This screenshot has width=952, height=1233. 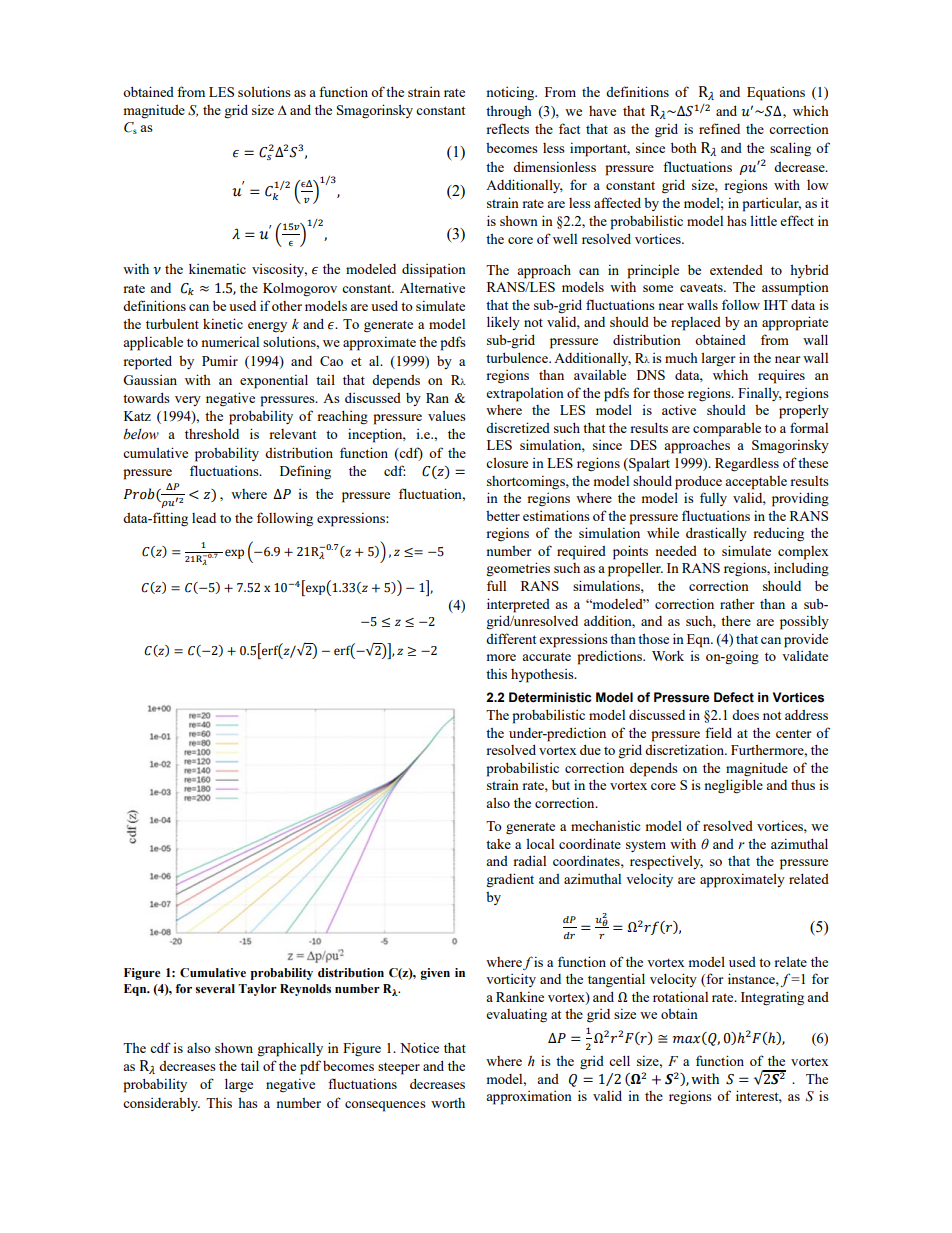 What do you see at coordinates (215, 988) in the screenshot?
I see `several` at bounding box center [215, 988].
